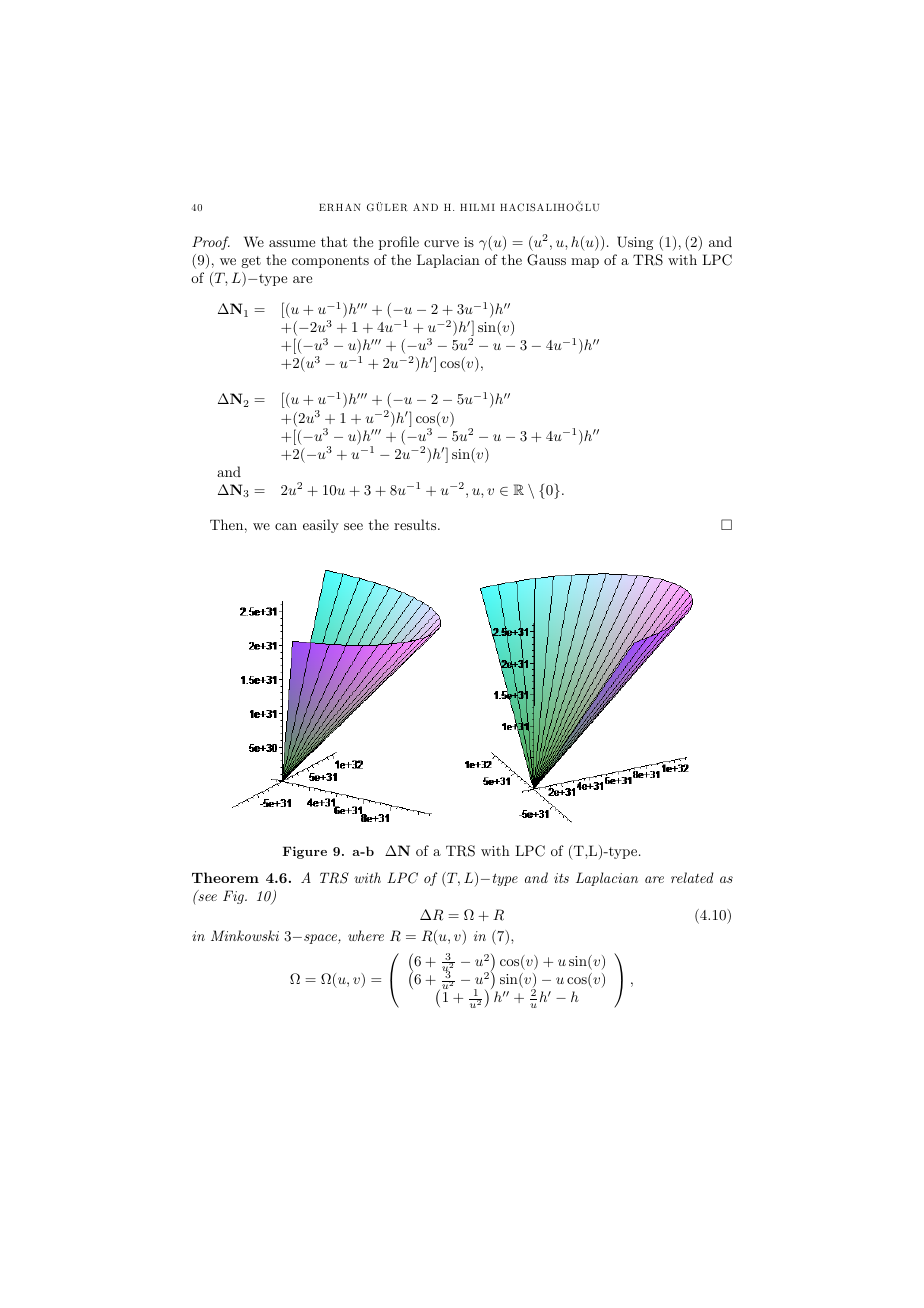 This screenshot has width=924, height=1308. I want to click on get, so click(251, 262).
